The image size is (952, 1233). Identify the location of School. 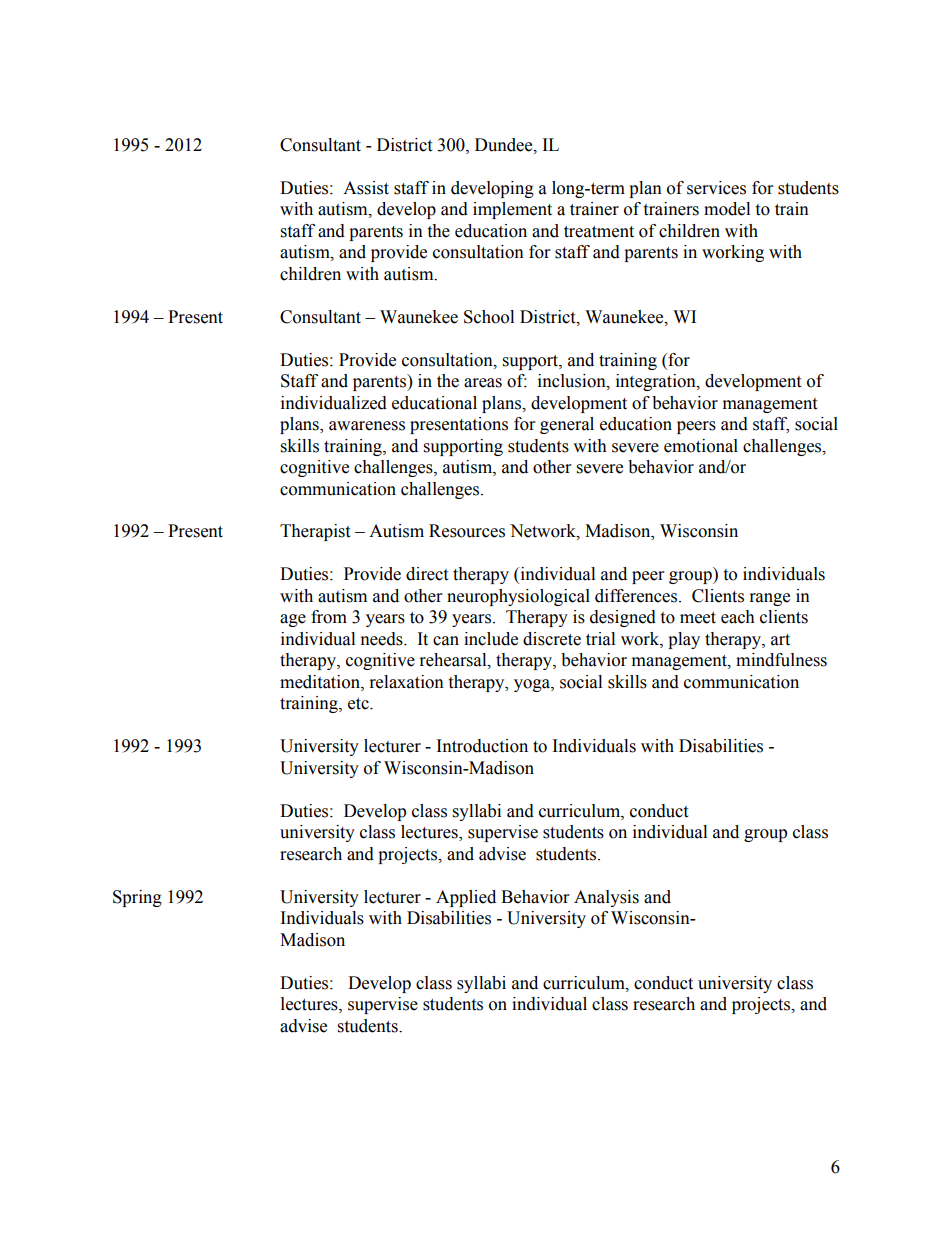
(489, 317).
